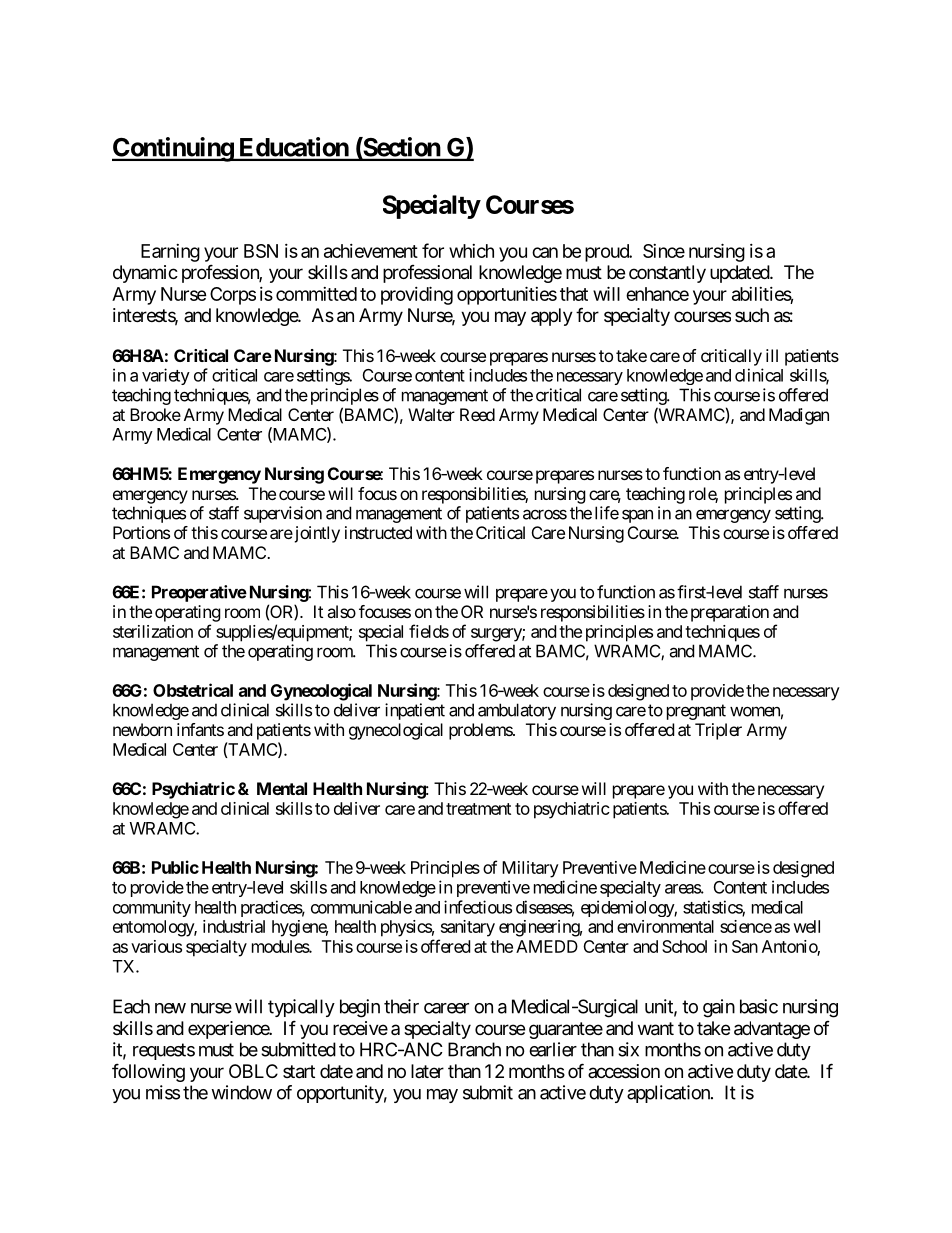  I want to click on BSN, so click(261, 251).
